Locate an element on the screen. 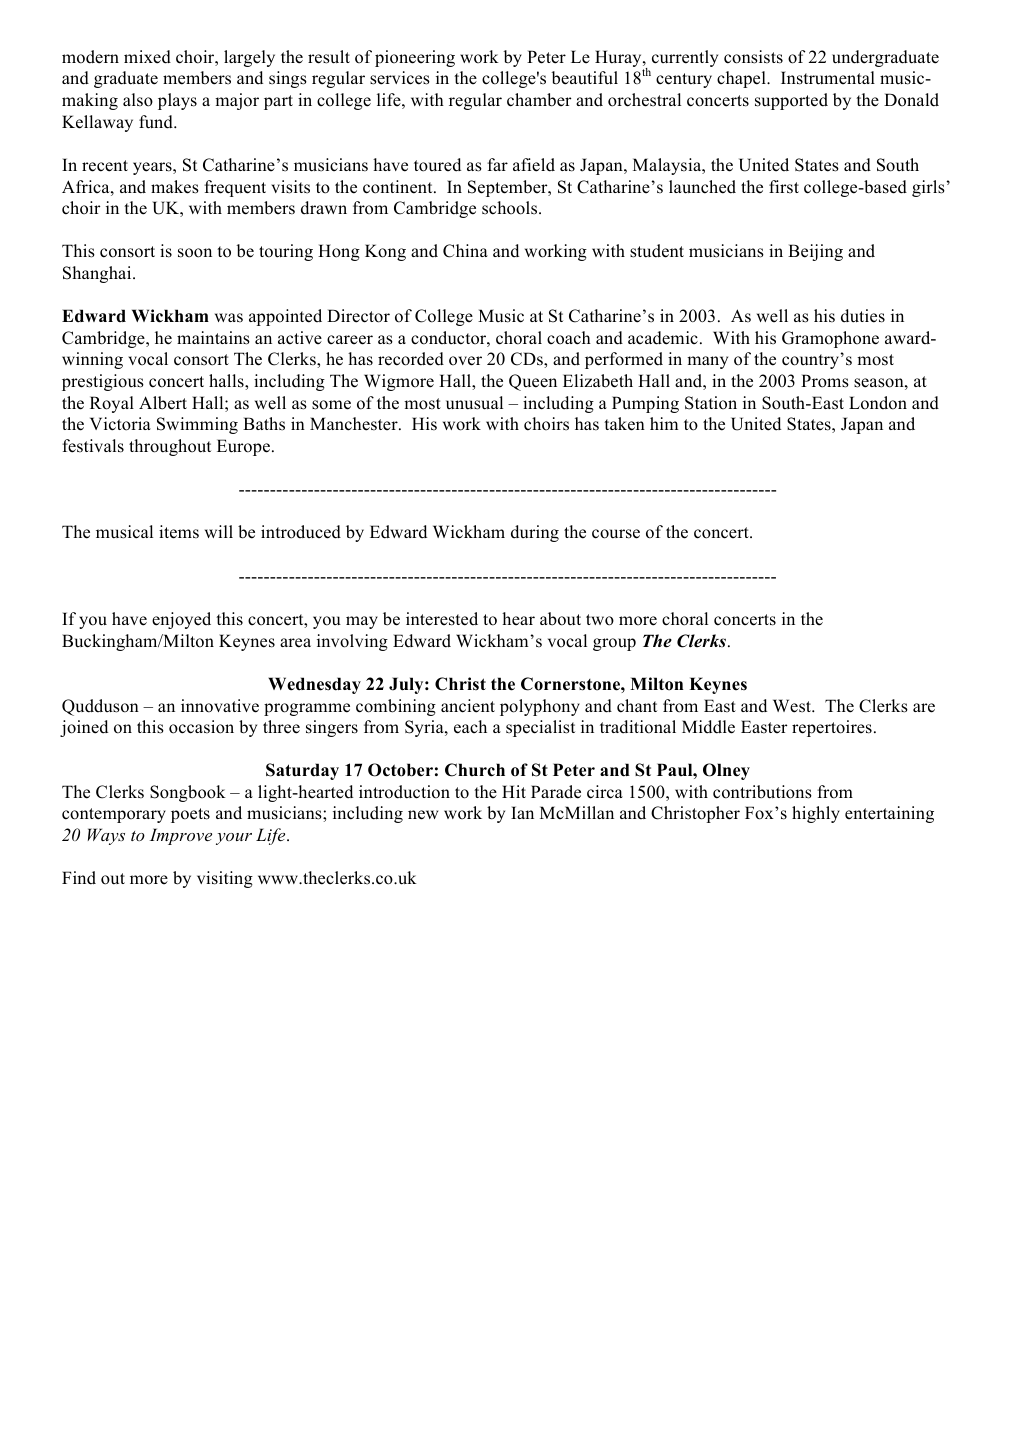 This screenshot has width=1017, height=1439. Instrumental is located at coordinates (828, 78).
